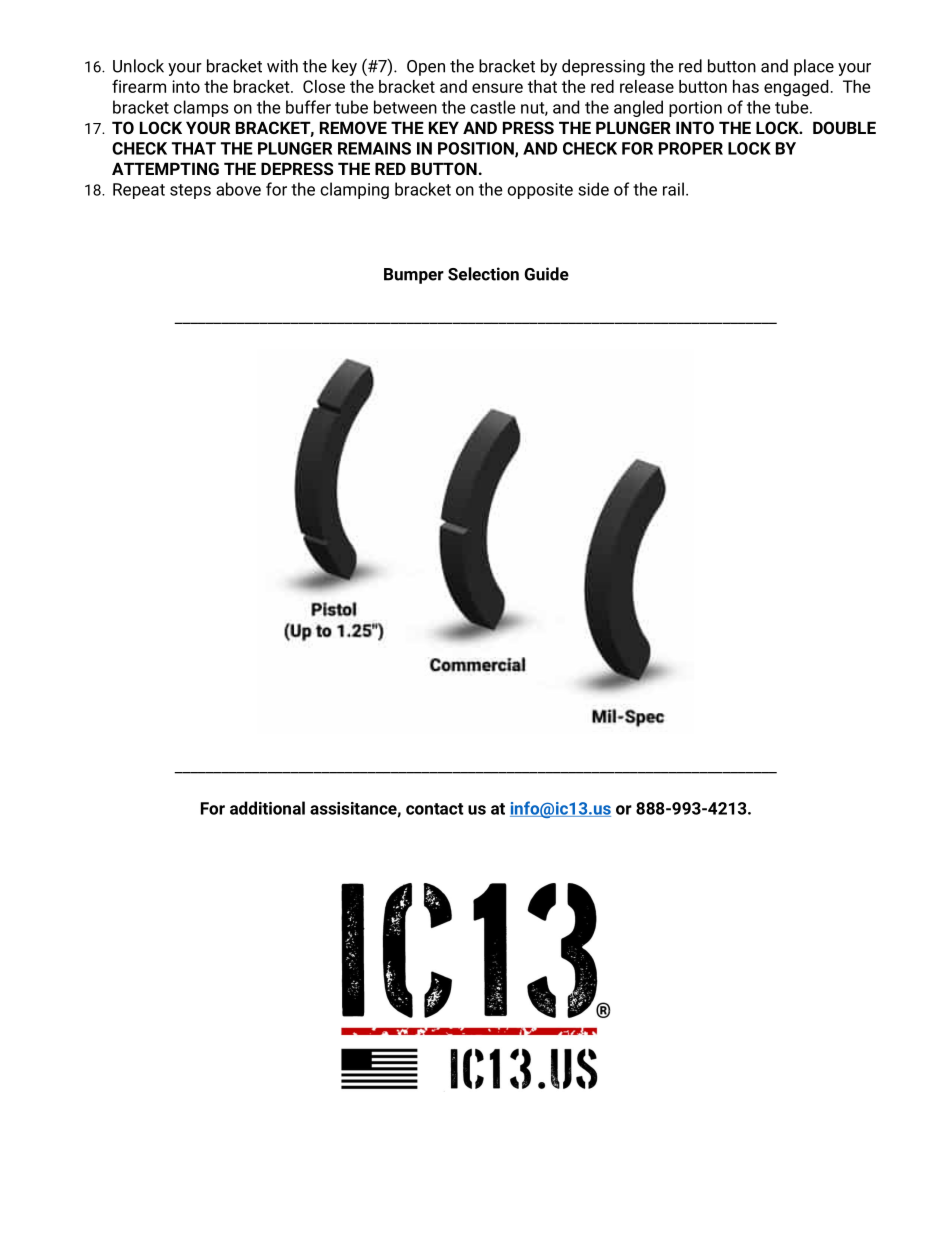  I want to click on Selection, so click(483, 274).
